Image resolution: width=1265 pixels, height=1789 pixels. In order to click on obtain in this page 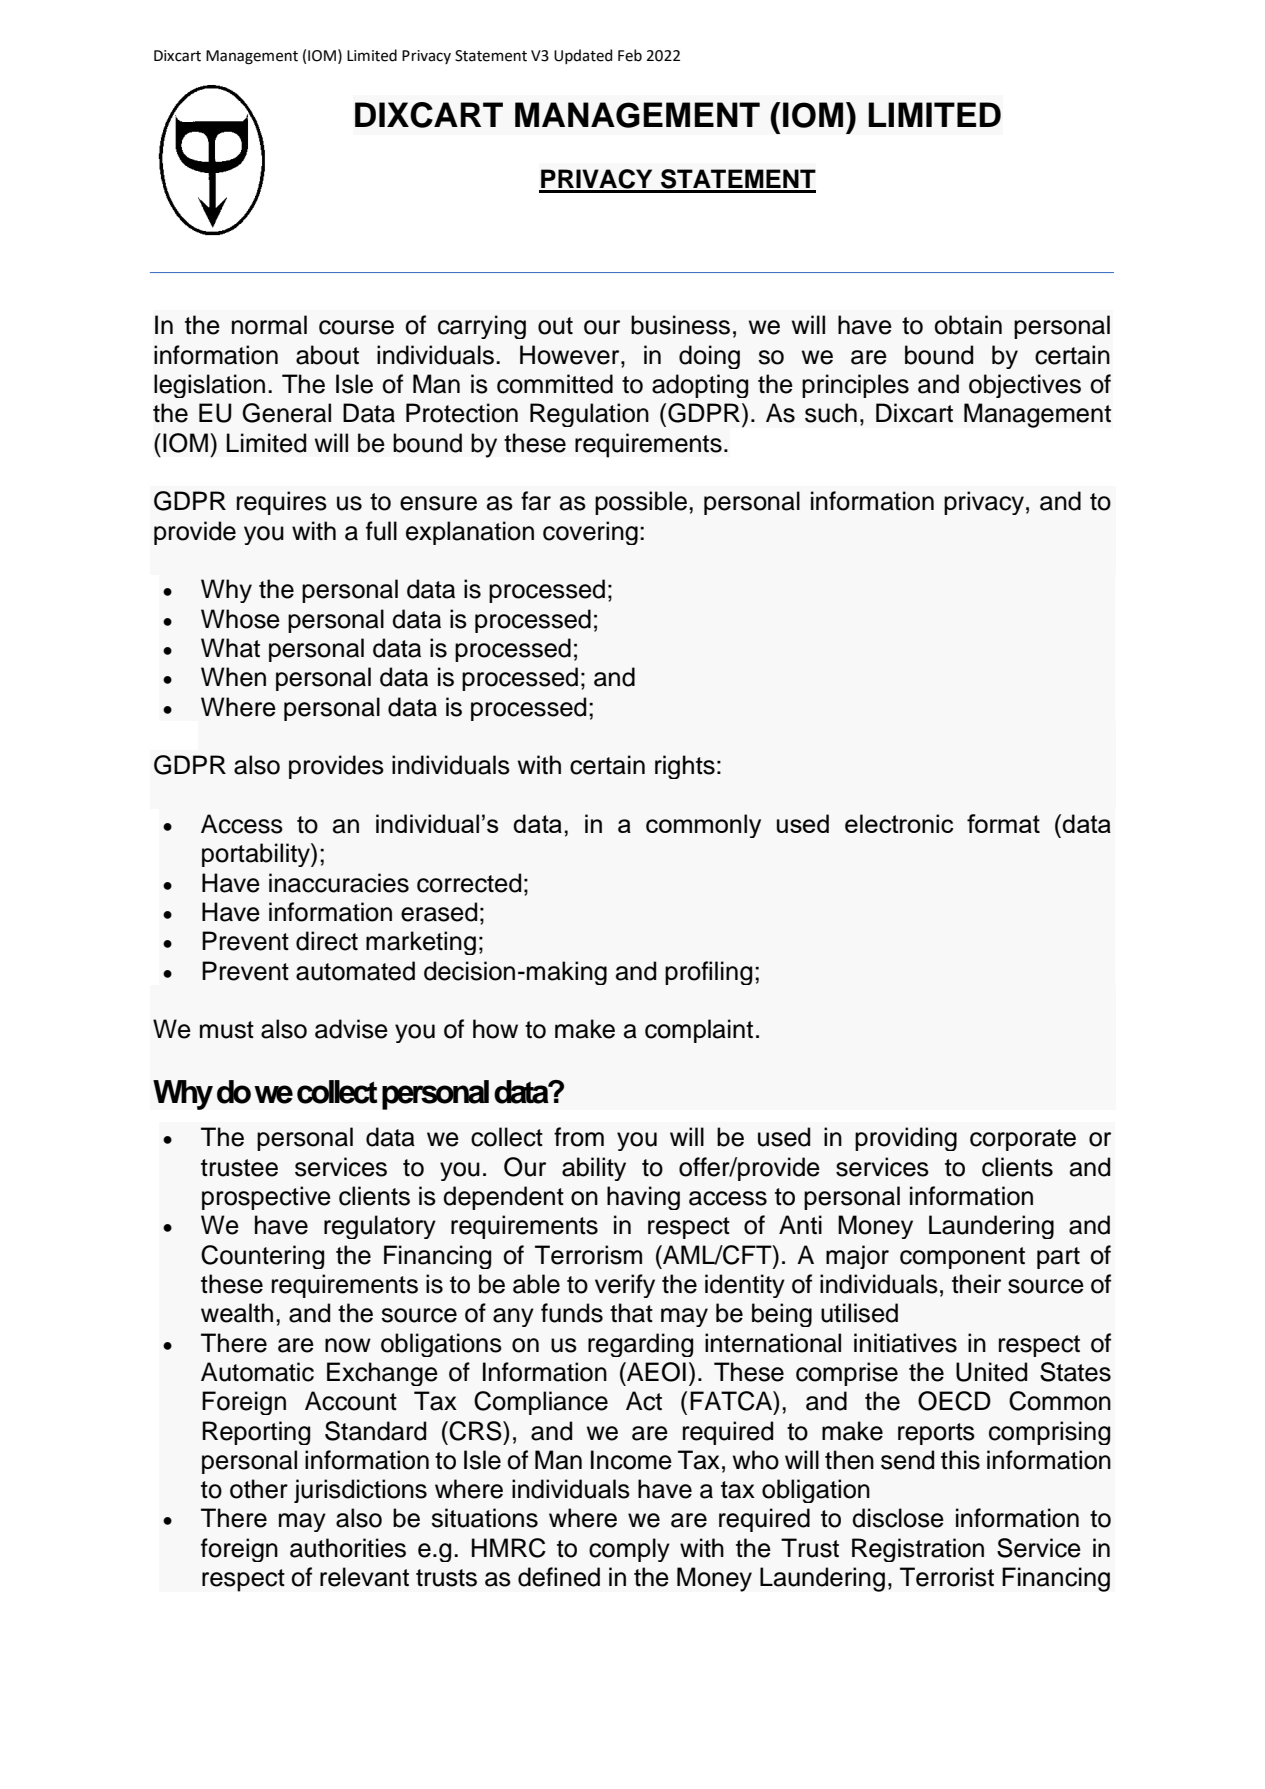, I will do `click(968, 325)`.
